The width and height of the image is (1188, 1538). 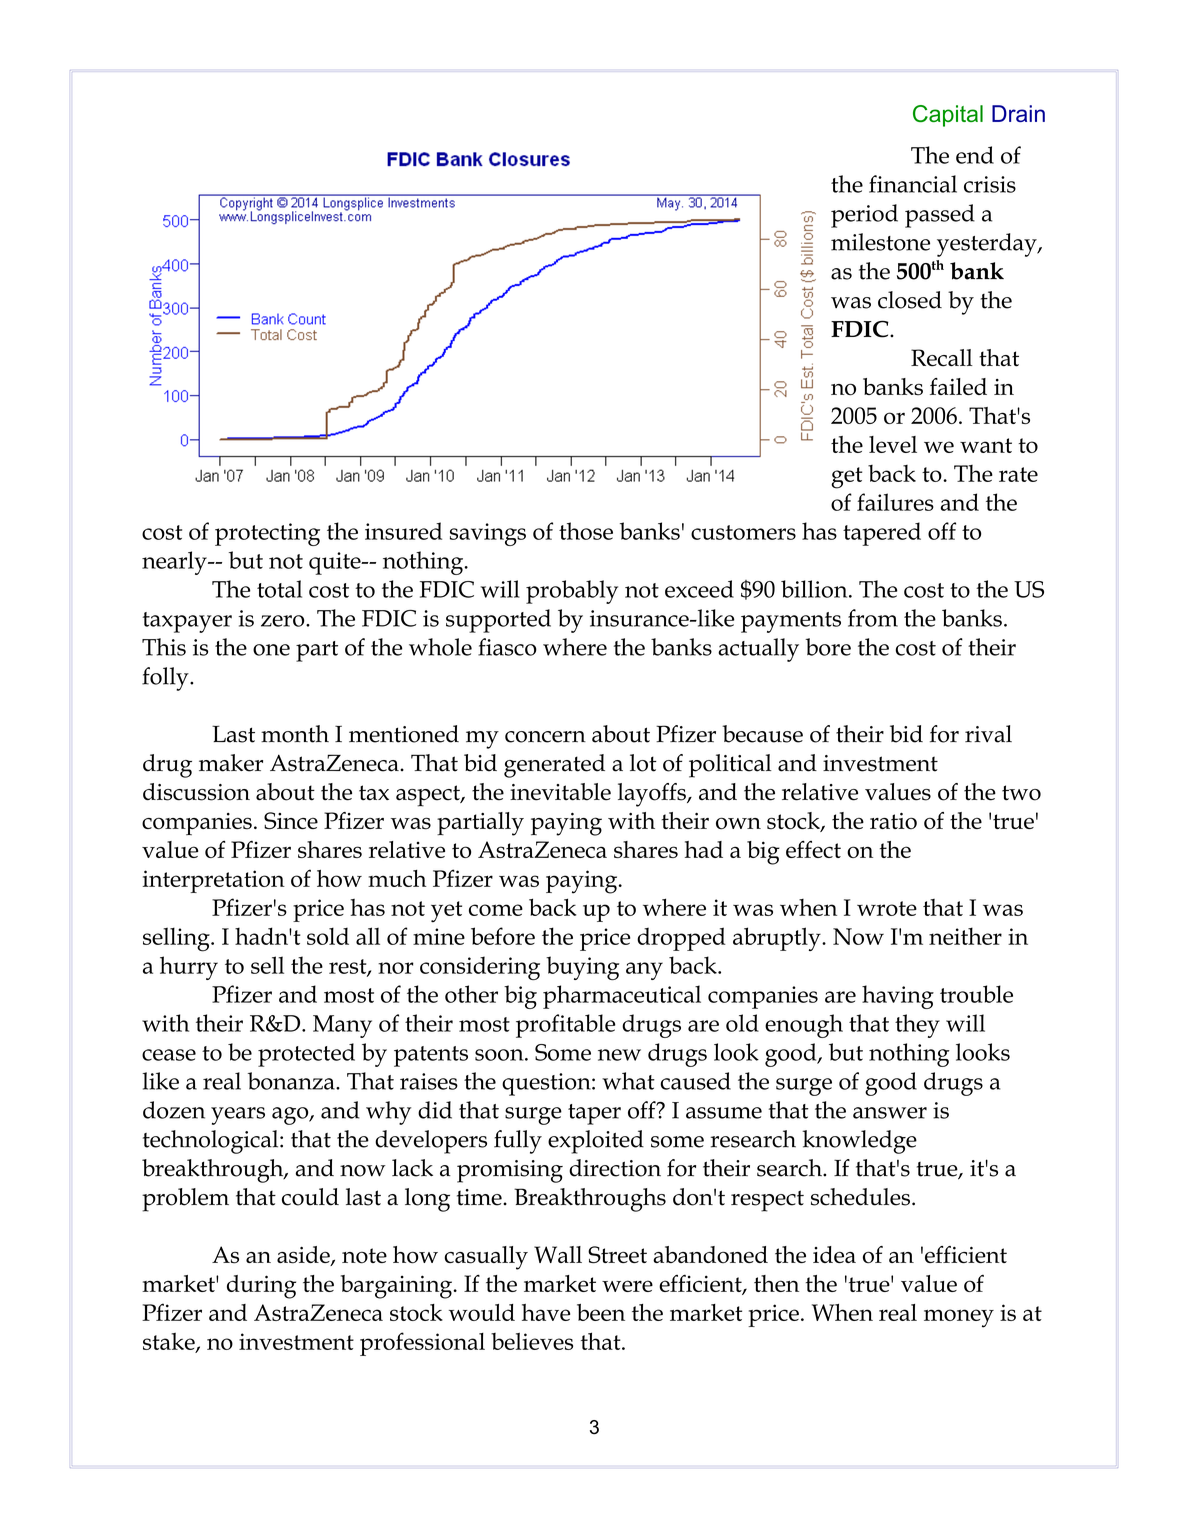 I want to click on concern, so click(x=545, y=737).
